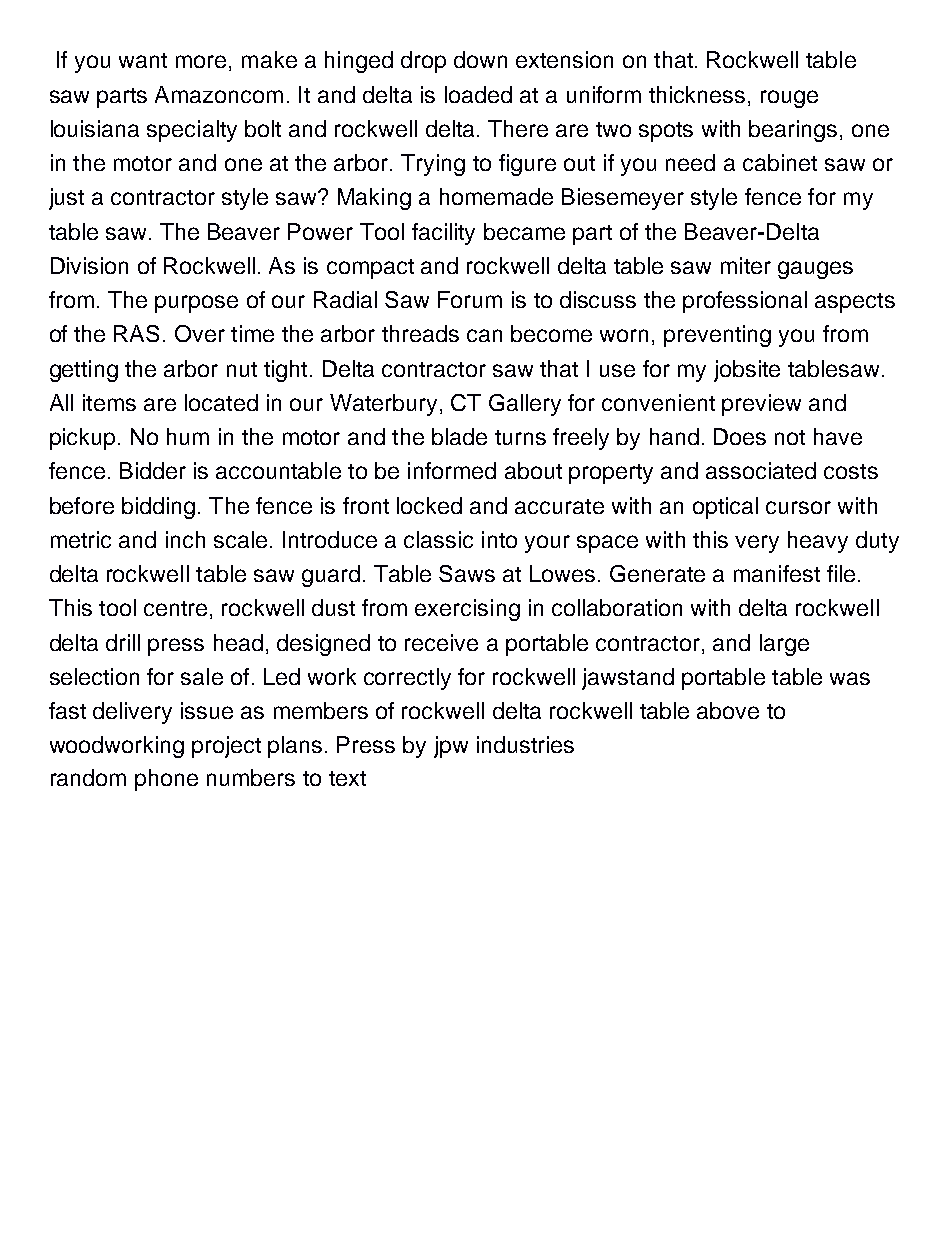 This screenshot has height=1233, width=952. Describe the element at coordinates (478, 94) in the screenshot. I see `loaded` at that location.
